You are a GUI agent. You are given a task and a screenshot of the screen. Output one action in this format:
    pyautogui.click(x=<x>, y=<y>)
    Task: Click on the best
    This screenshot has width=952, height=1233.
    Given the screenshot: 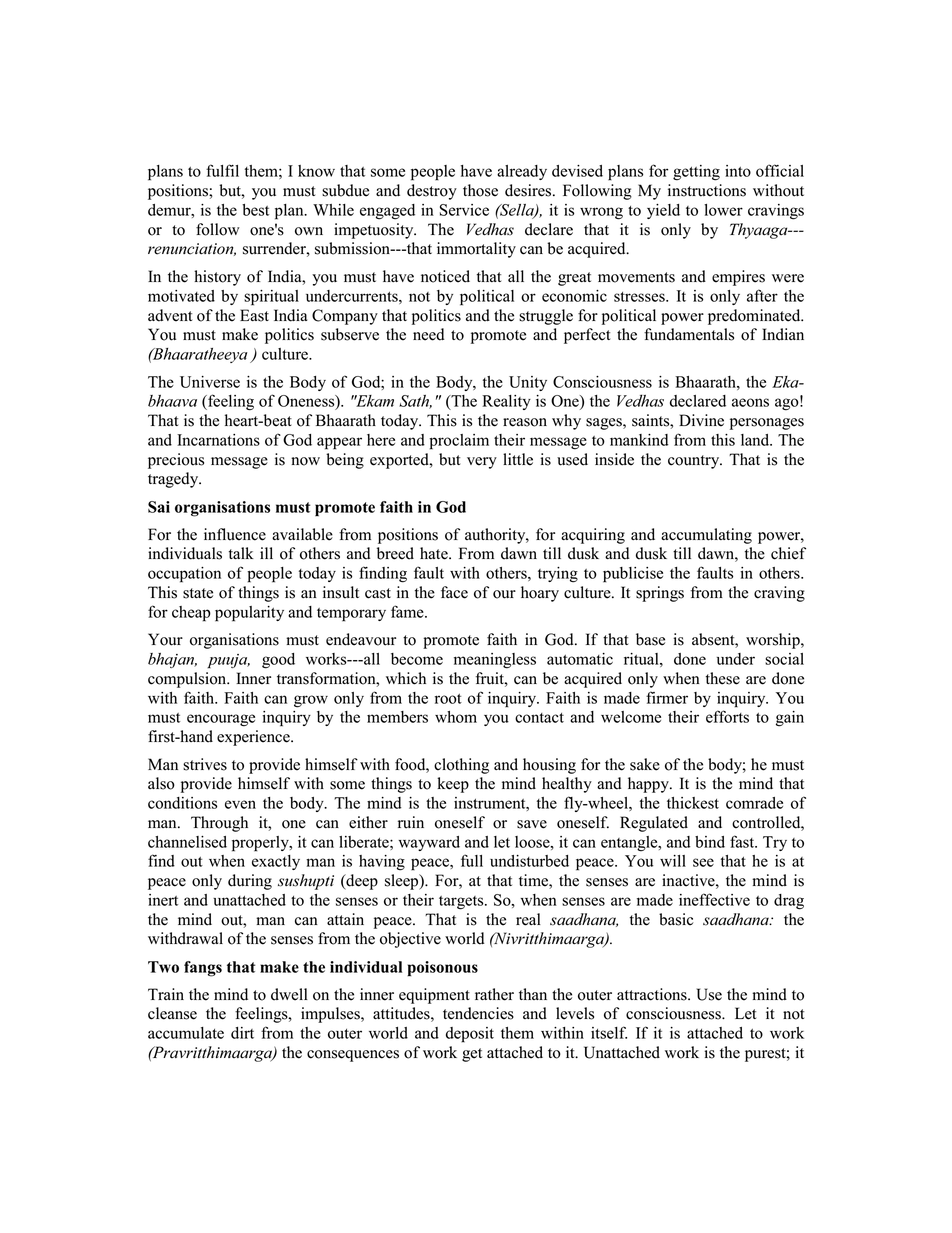 What is the action you would take?
    pyautogui.click(x=255, y=210)
